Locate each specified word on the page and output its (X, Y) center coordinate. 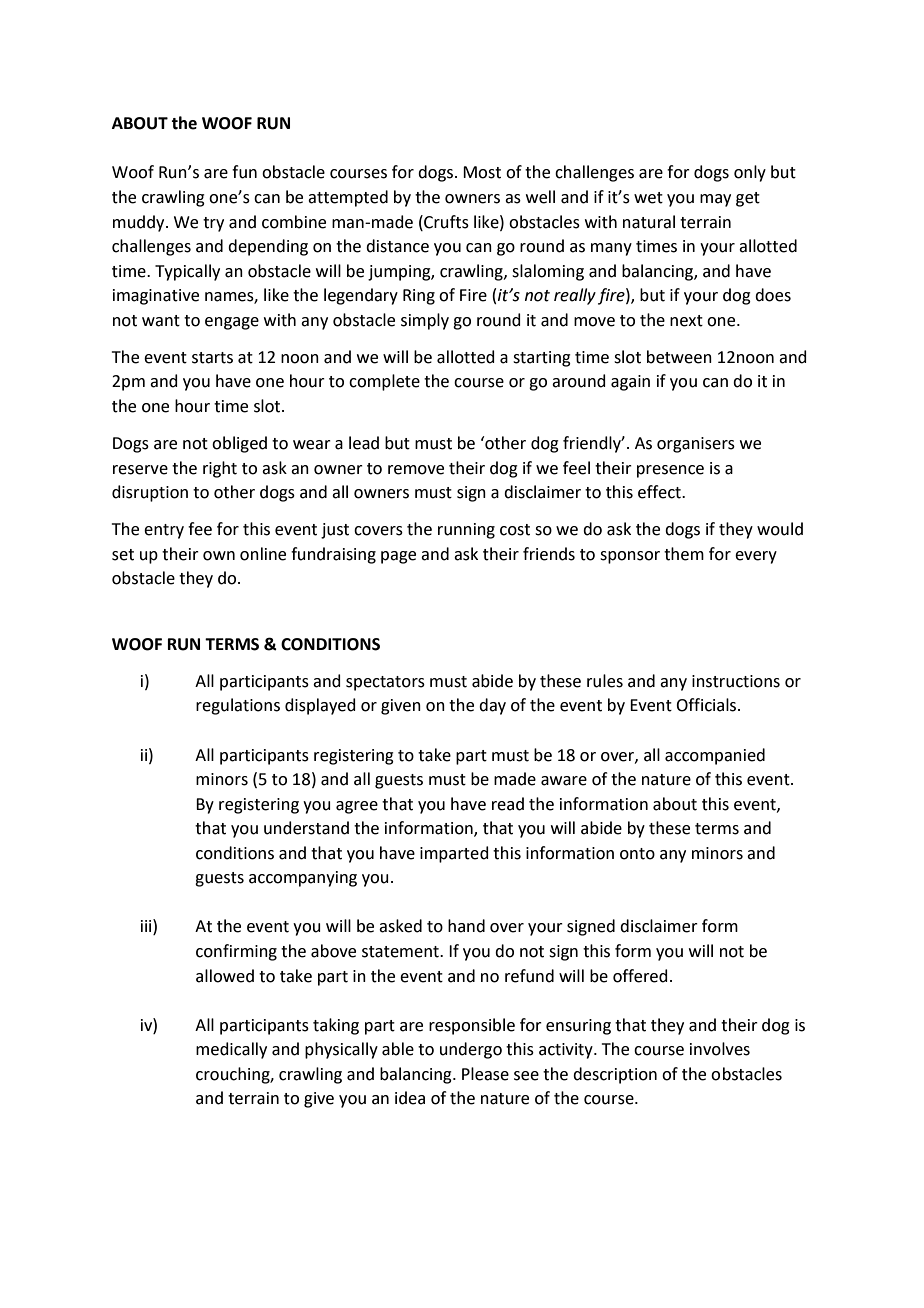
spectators (385, 683)
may (715, 200)
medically (231, 1050)
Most (482, 172)
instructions (736, 681)
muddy (140, 223)
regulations (238, 706)
